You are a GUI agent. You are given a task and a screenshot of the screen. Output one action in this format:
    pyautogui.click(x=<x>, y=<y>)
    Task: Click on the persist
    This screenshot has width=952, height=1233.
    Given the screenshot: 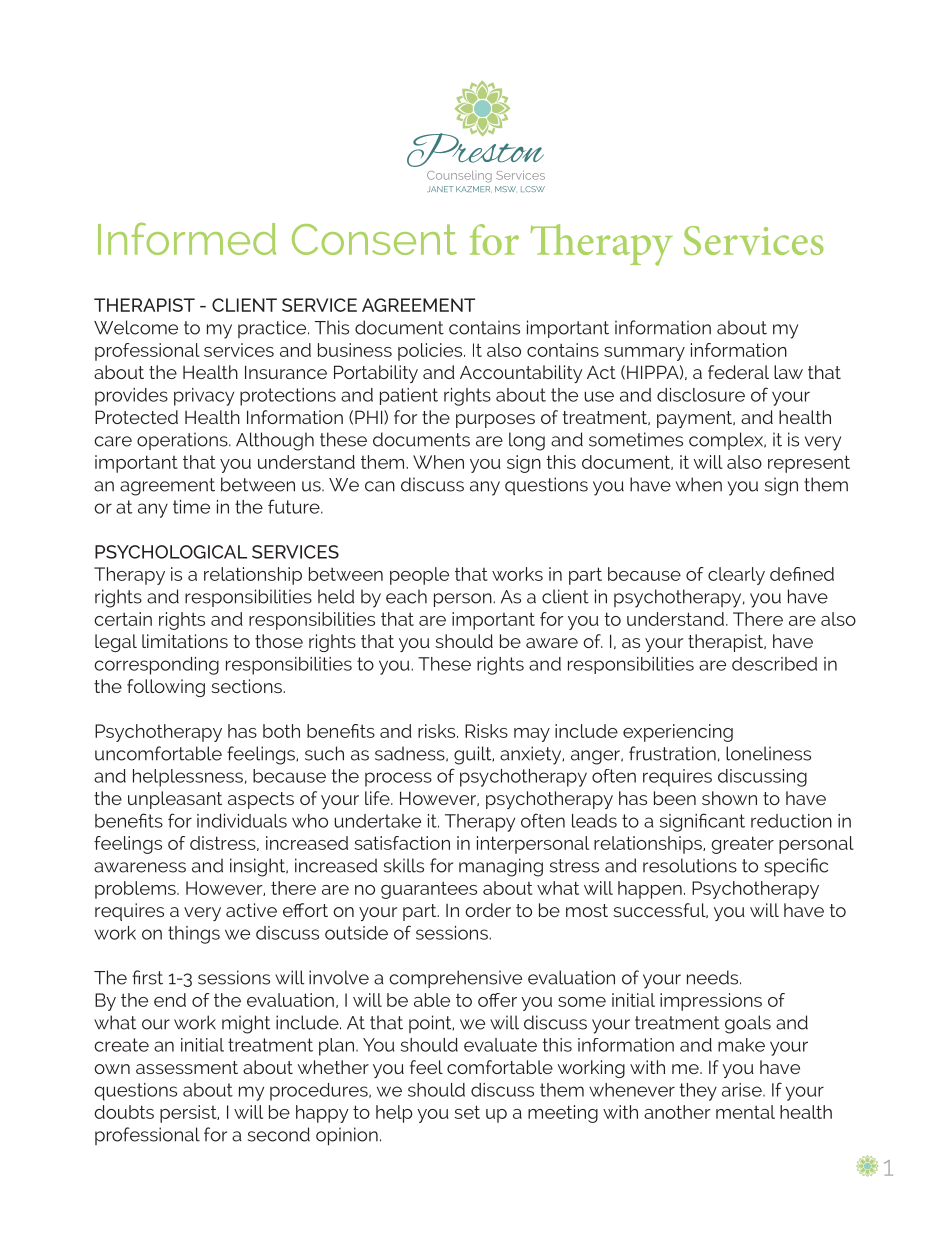 What is the action you would take?
    pyautogui.click(x=189, y=1114)
